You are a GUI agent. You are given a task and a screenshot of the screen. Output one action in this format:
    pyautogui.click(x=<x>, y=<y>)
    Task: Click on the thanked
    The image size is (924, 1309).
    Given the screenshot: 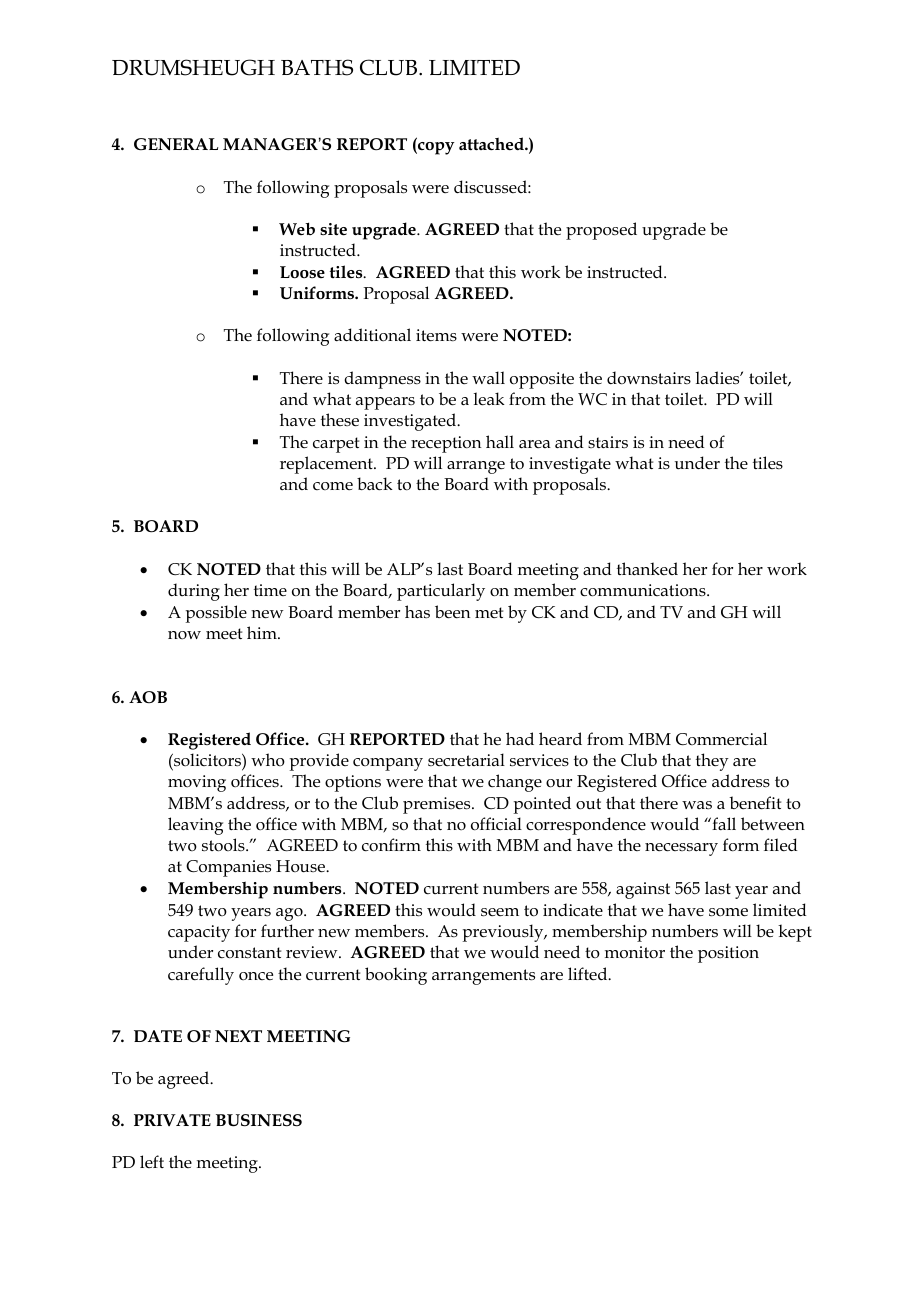 What is the action you would take?
    pyautogui.click(x=647, y=568)
